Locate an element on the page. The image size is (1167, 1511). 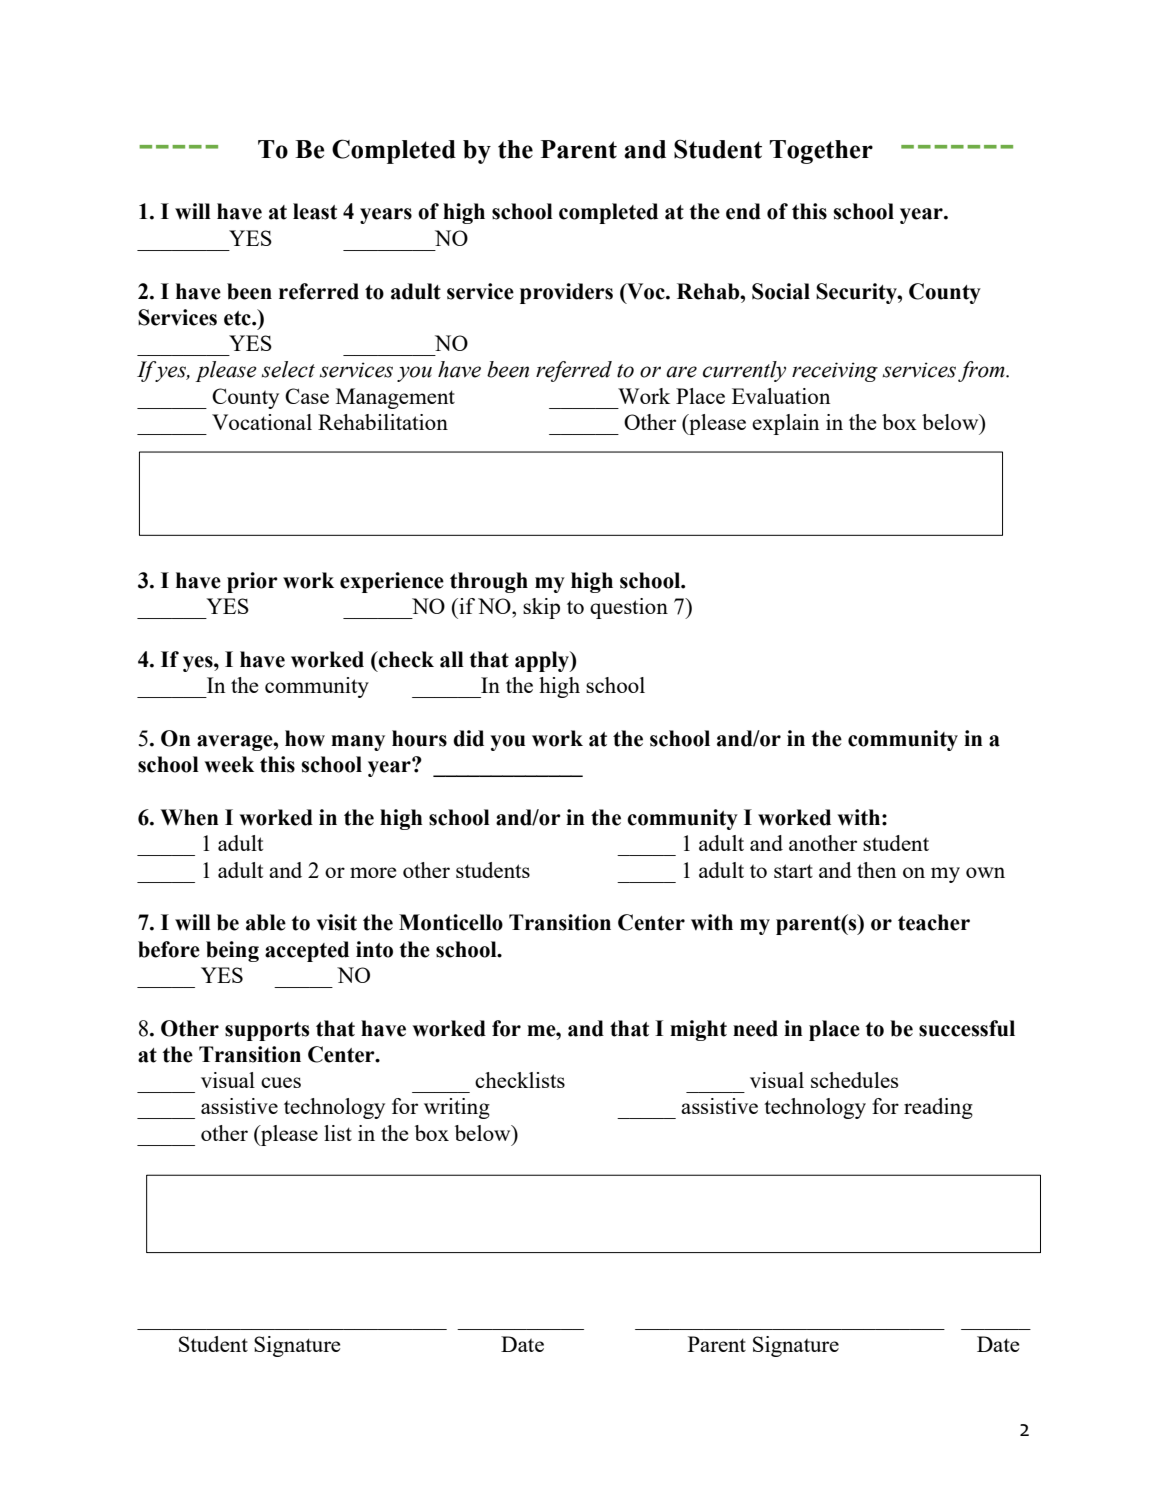
least is located at coordinates (315, 211).
